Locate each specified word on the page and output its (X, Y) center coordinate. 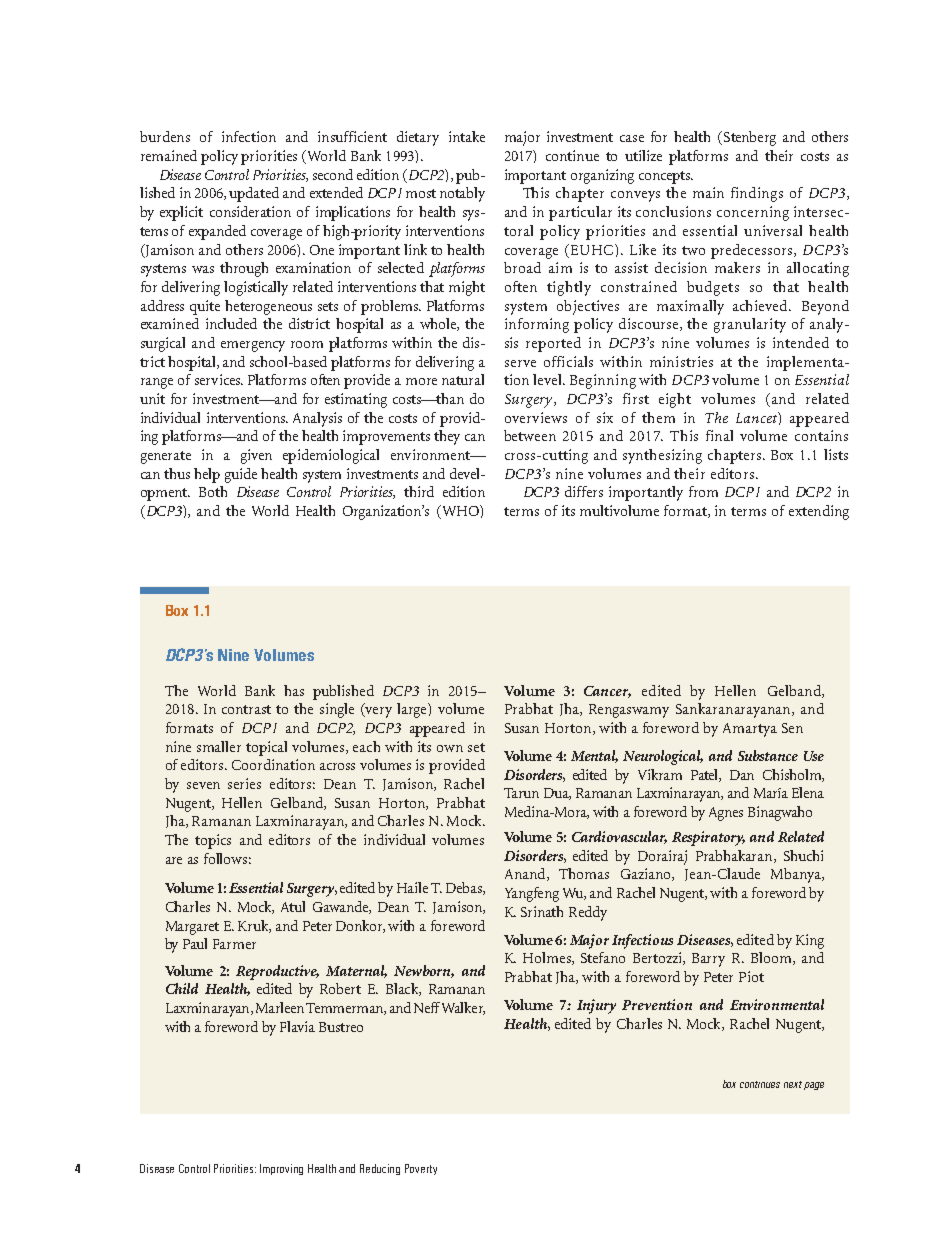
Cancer (607, 692)
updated (254, 194)
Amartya (750, 730)
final (719, 435)
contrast (246, 709)
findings (757, 194)
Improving (281, 1169)
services (218, 379)
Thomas (584, 873)
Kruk (254, 926)
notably (462, 194)
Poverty (421, 1169)
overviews (536, 417)
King (810, 941)
